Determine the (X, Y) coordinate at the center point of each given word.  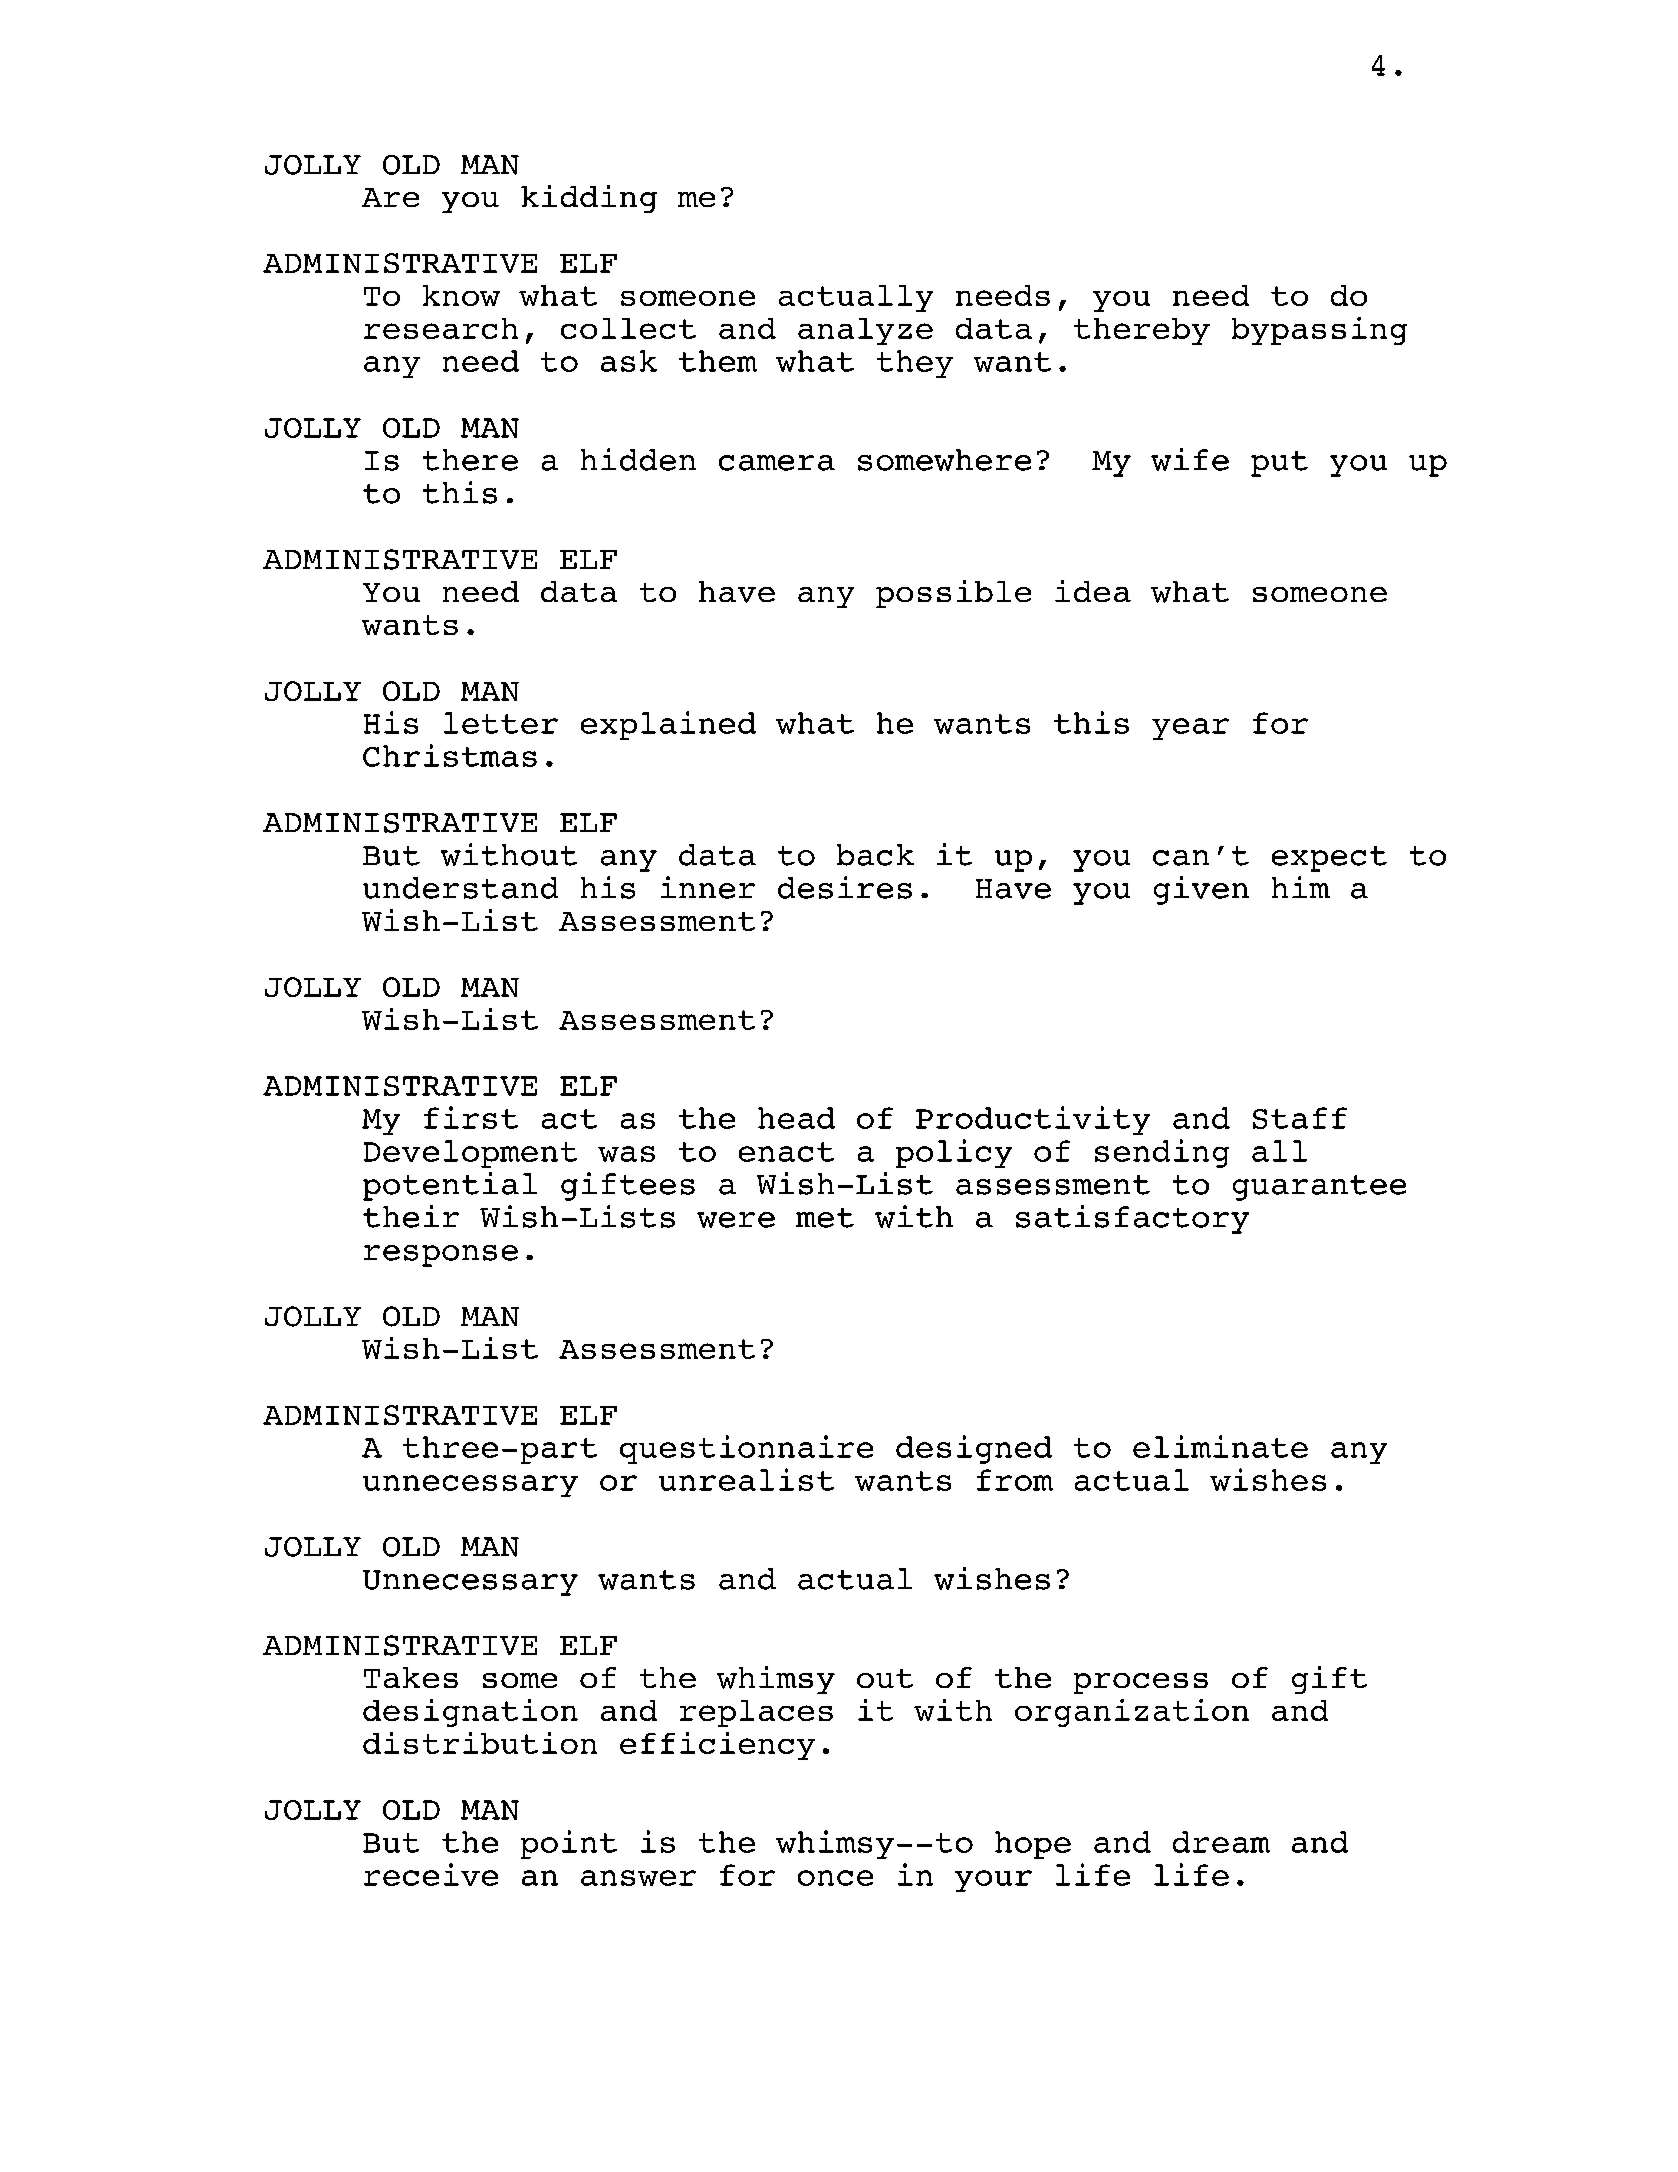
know (461, 295)
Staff (1300, 1118)
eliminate (1220, 1446)
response (441, 1256)
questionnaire (746, 1449)
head (796, 1118)
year (1190, 729)
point (569, 1844)
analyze (865, 331)
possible (953, 594)
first (471, 1117)
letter (501, 723)
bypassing (1319, 331)
